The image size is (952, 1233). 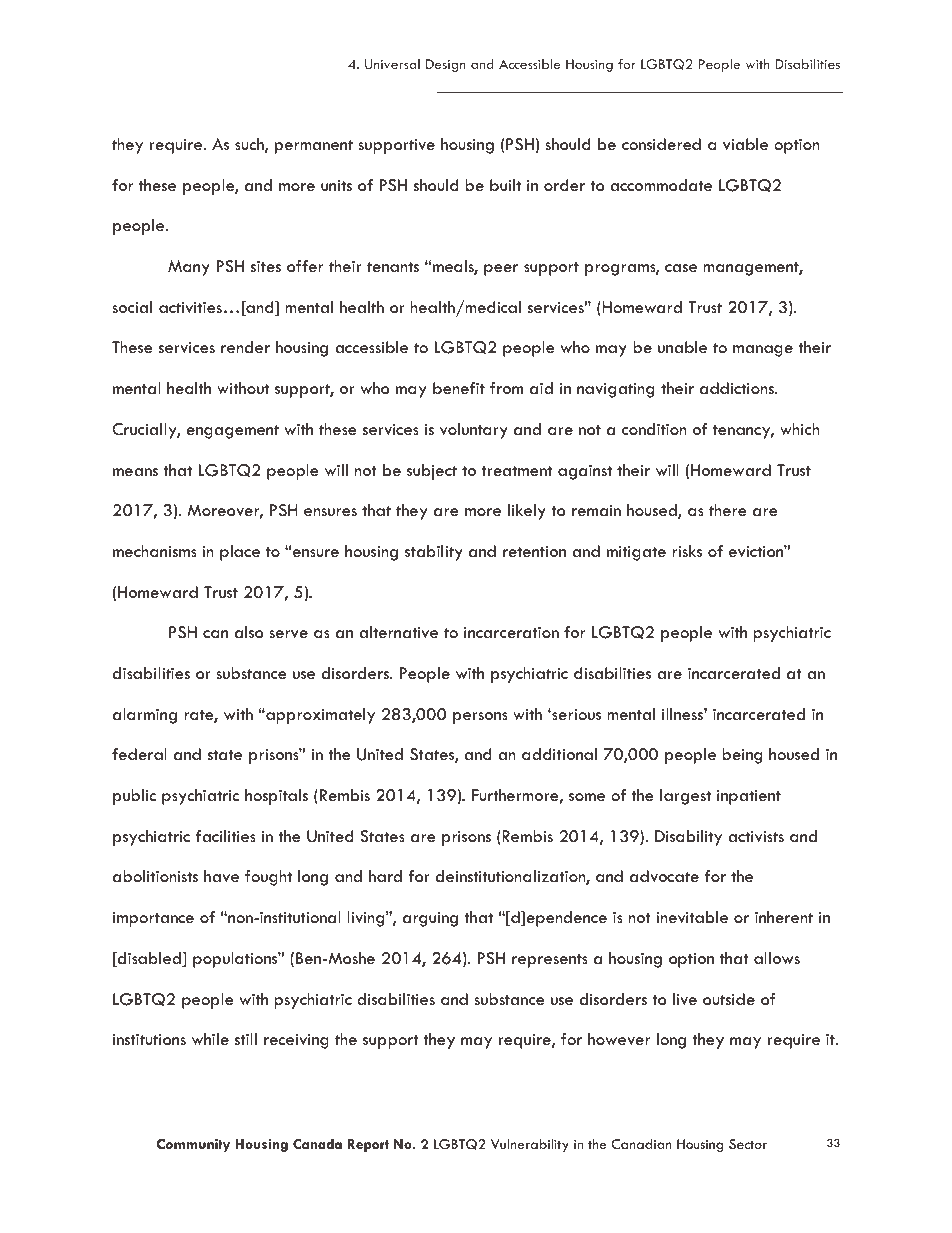 I want to click on addictions, so click(x=738, y=388).
